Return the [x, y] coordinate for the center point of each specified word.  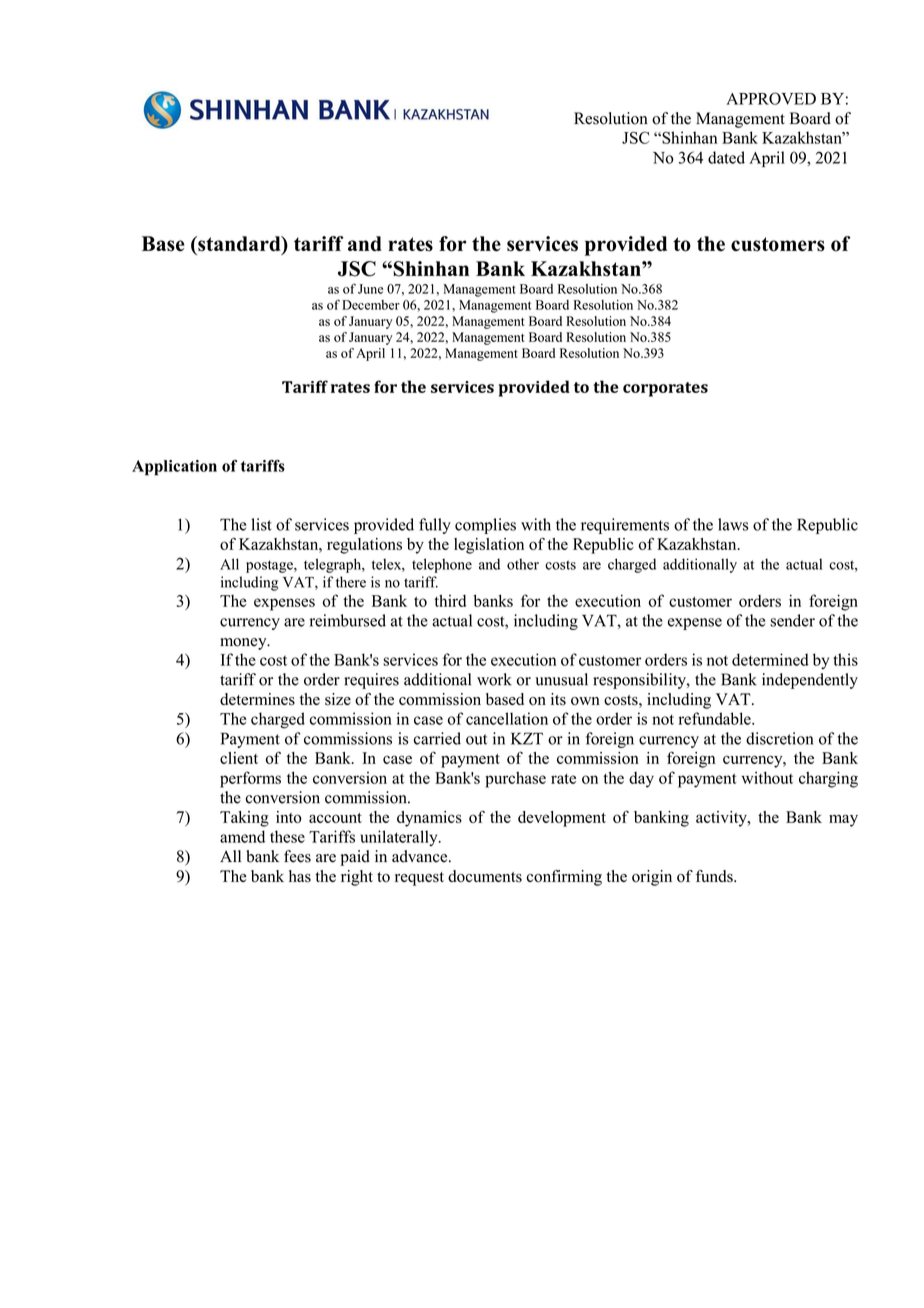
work [494, 679]
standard [239, 245]
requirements [625, 526]
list [261, 524]
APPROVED [771, 98]
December [371, 305]
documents [485, 876]
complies [485, 526]
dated [726, 157]
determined [770, 659]
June [370, 289]
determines [257, 699]
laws [733, 524]
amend [242, 836]
